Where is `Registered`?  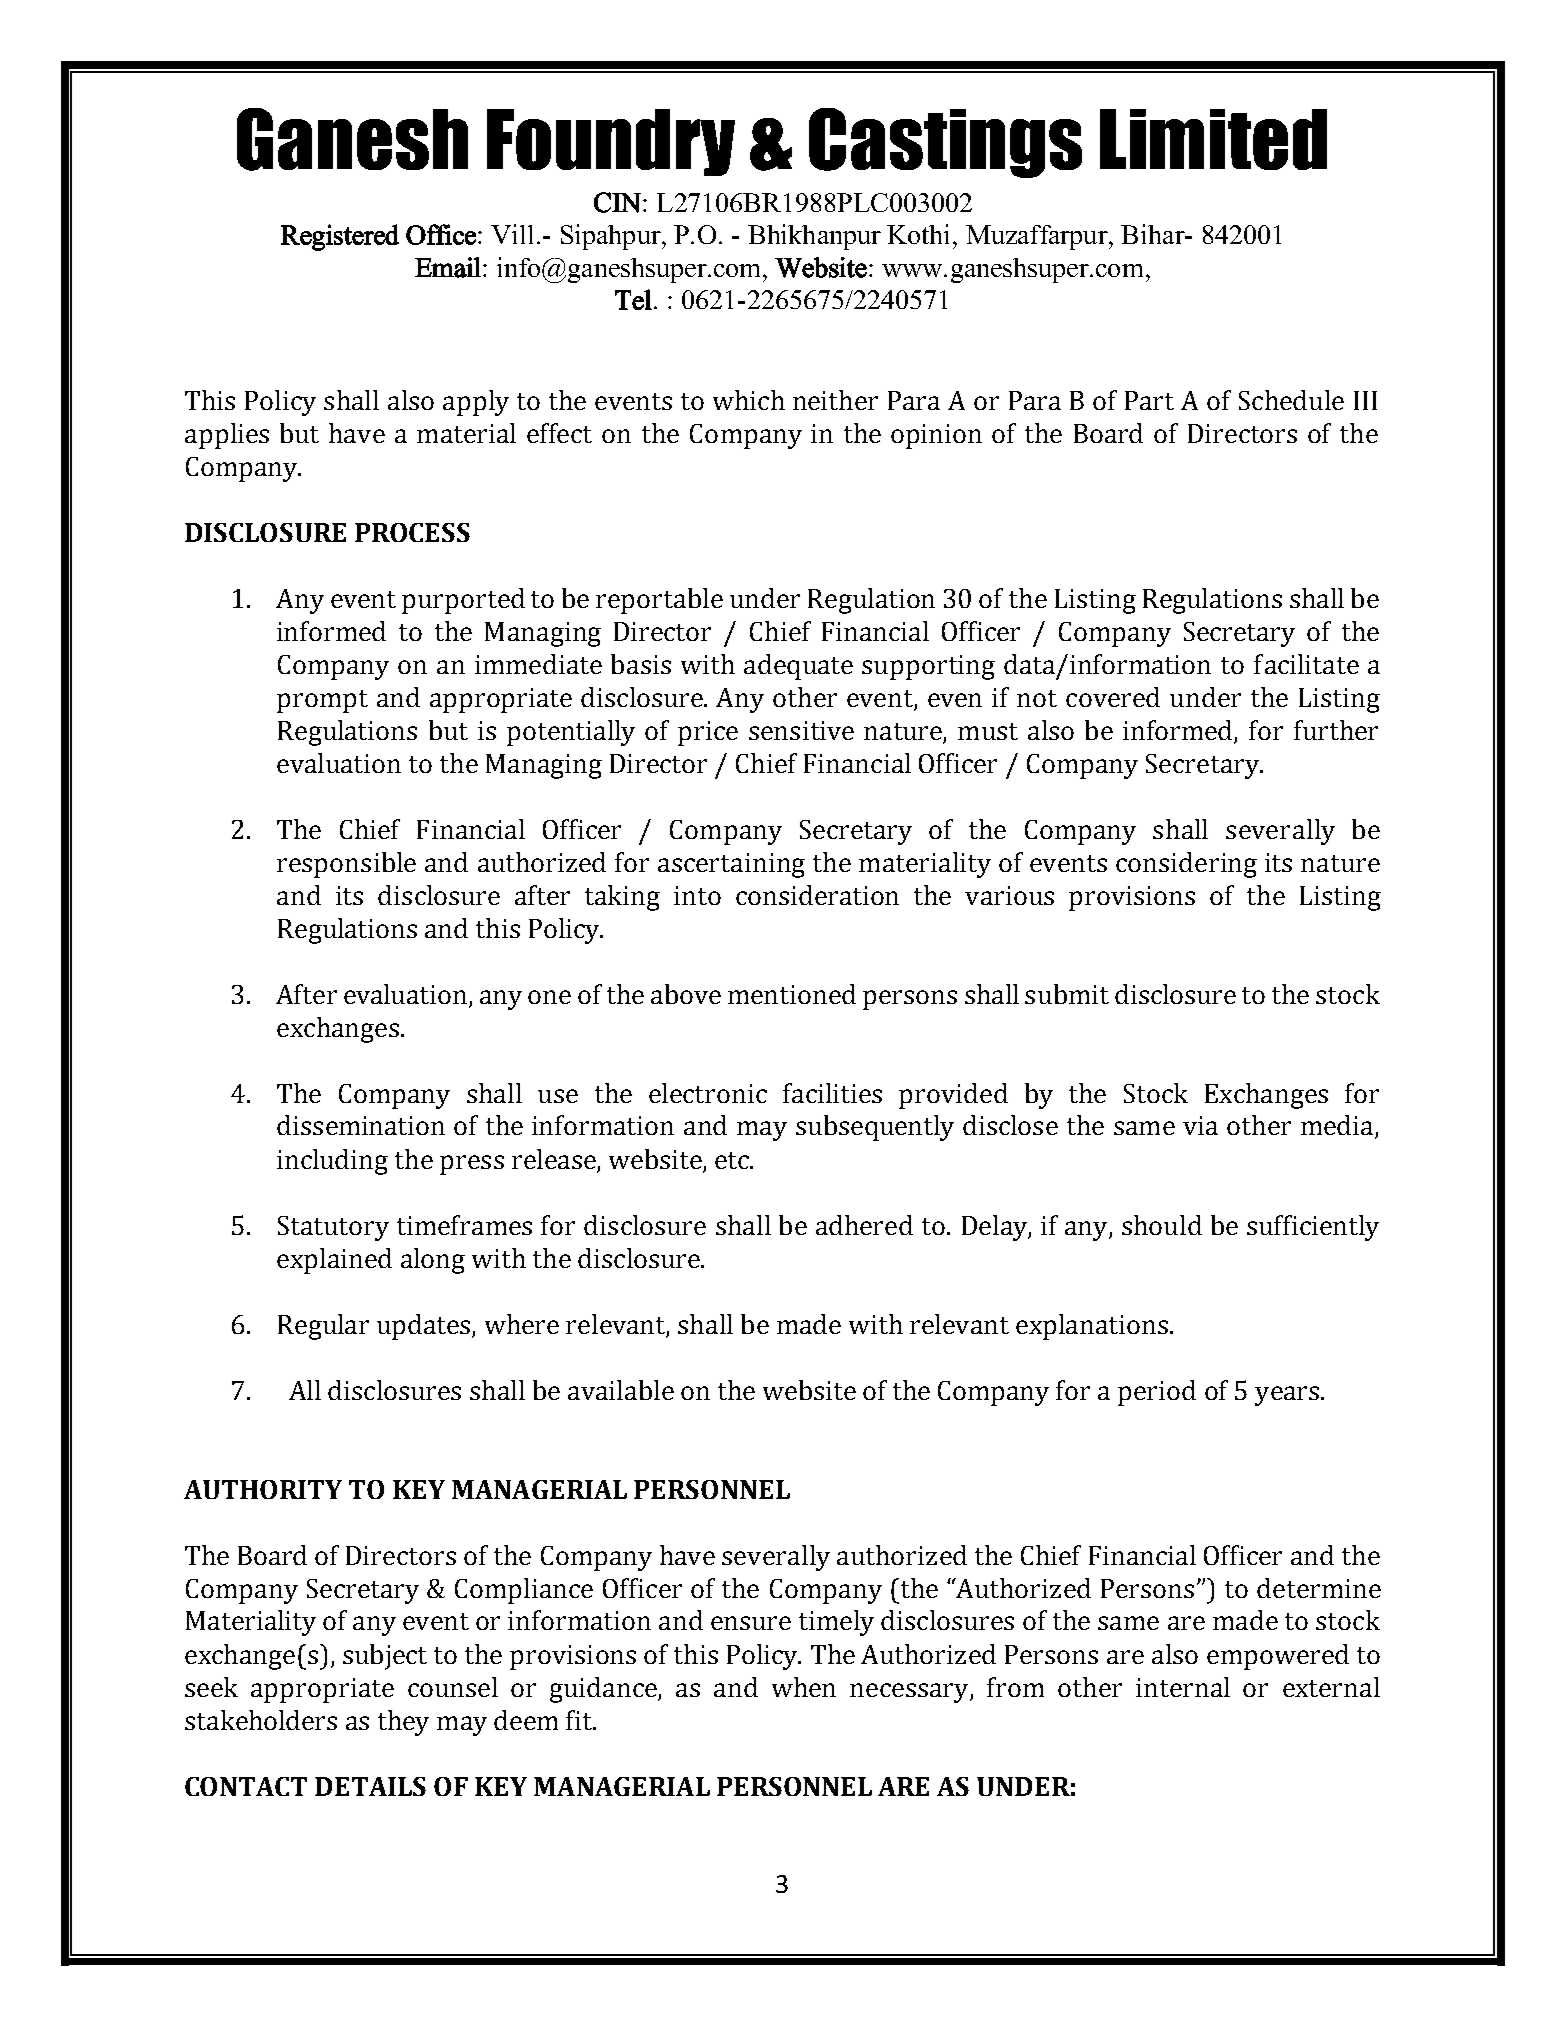 Registered is located at coordinates (340, 237).
